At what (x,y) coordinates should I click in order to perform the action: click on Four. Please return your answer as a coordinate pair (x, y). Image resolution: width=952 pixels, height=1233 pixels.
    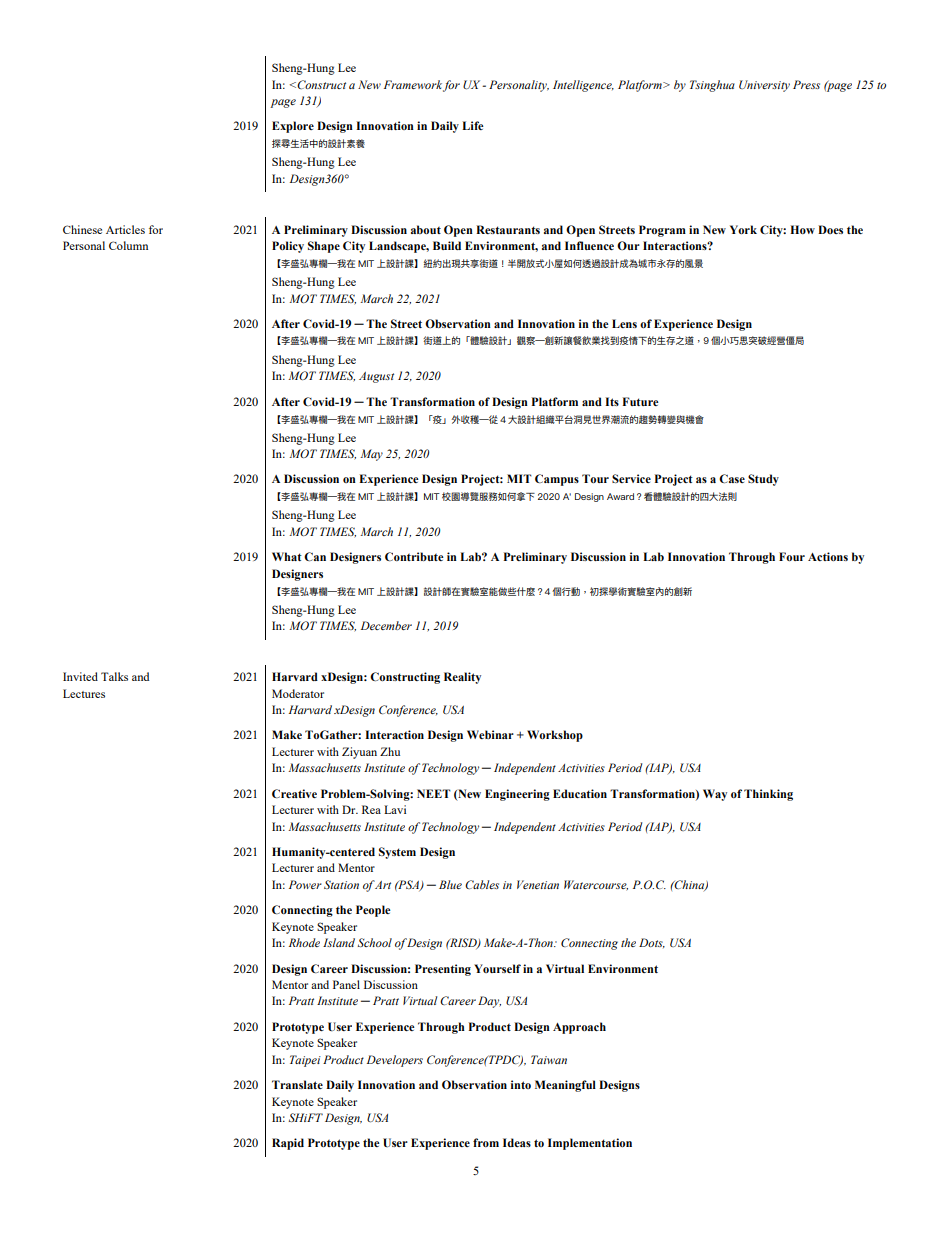
    Looking at the image, I should click on (792, 556).
